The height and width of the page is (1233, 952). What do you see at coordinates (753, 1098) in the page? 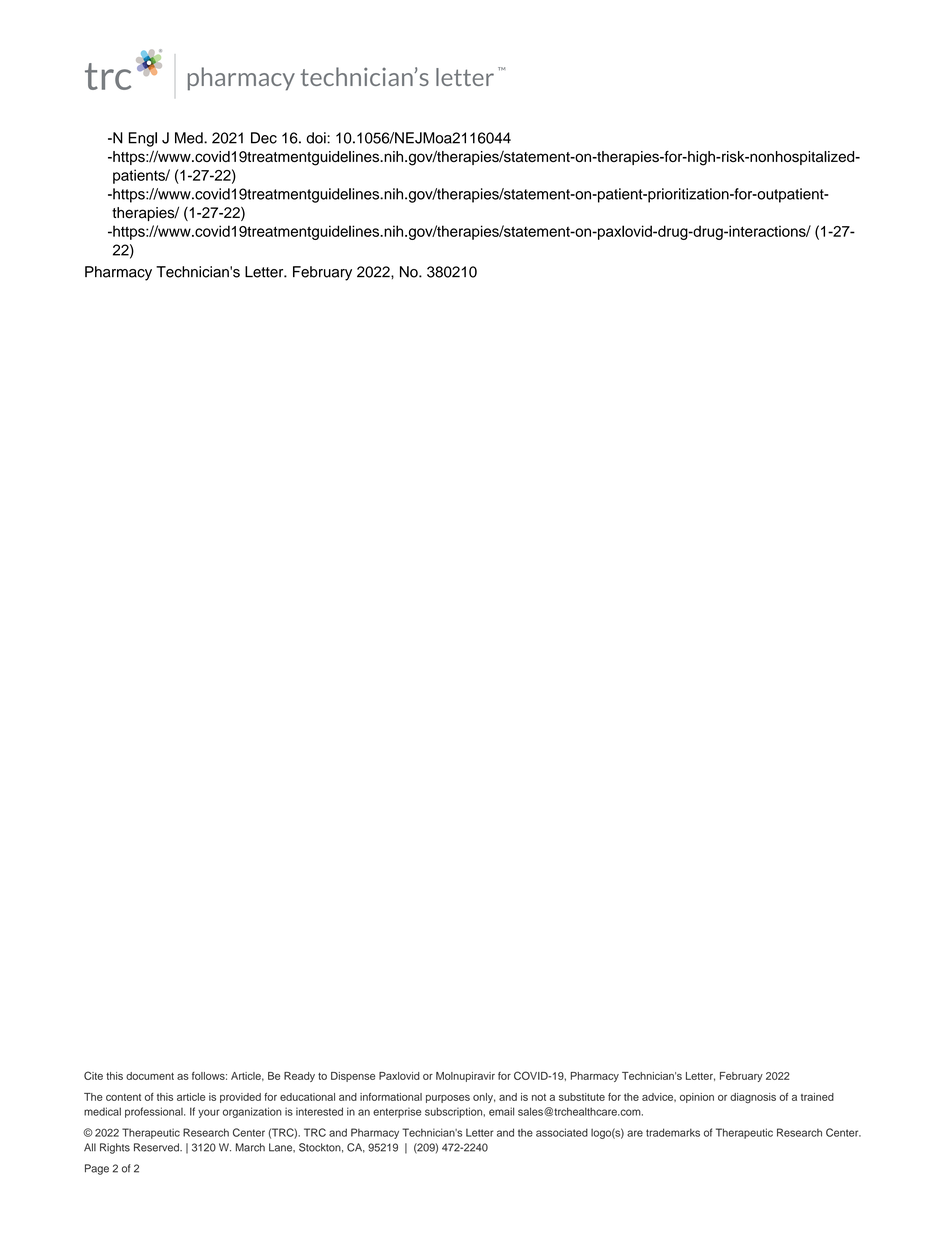
I see `diagnosis` at bounding box center [753, 1098].
